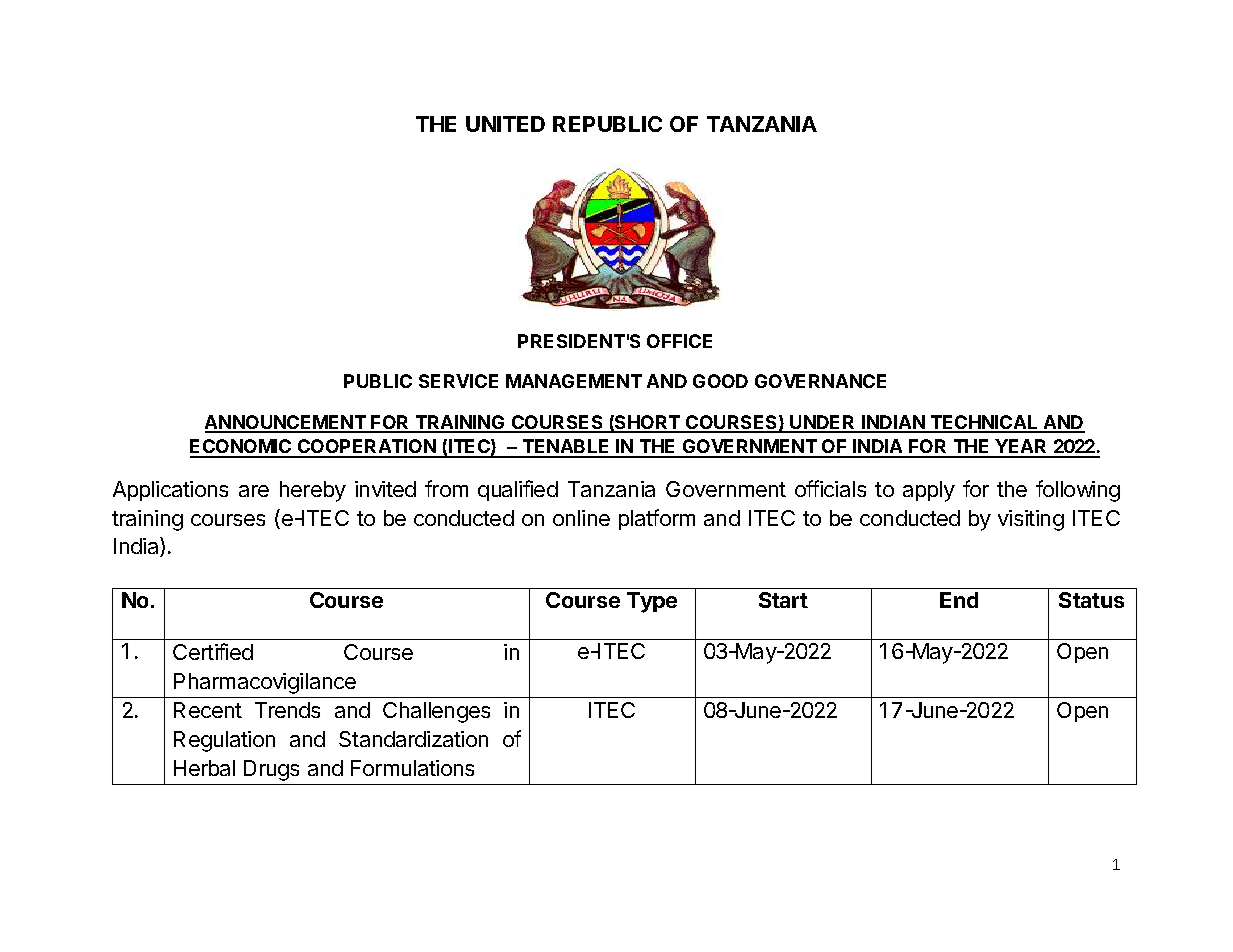  What do you see at coordinates (458, 381) in the screenshot?
I see `SERVICE` at bounding box center [458, 381].
